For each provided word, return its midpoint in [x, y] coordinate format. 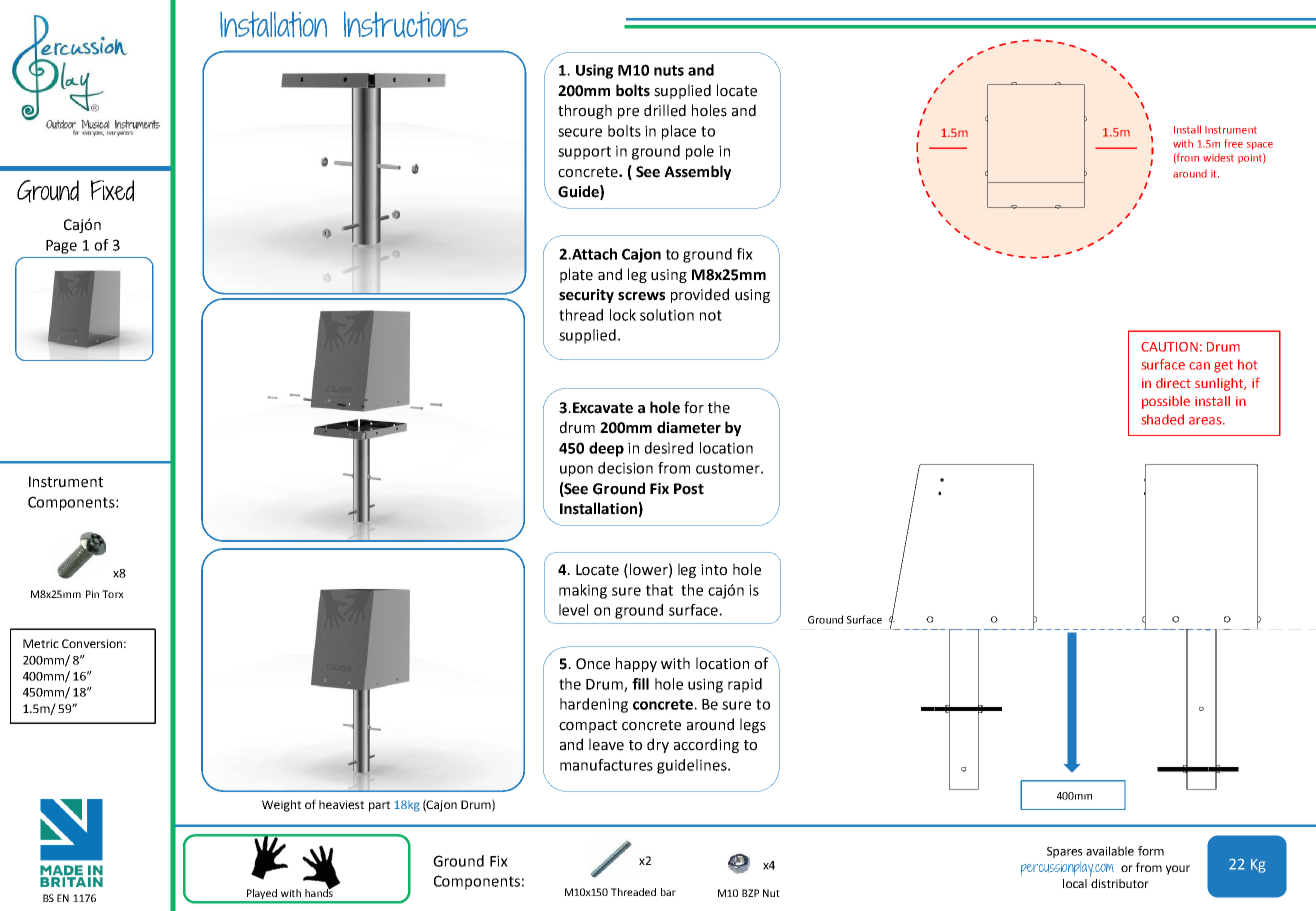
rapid [745, 685]
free [1233, 143]
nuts [669, 70]
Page [61, 247]
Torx [113, 594]
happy [636, 664]
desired [669, 448]
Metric [41, 643]
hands [320, 891]
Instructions [406, 24]
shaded [1162, 419]
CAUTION [1169, 347]
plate [576, 275]
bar [668, 892]
